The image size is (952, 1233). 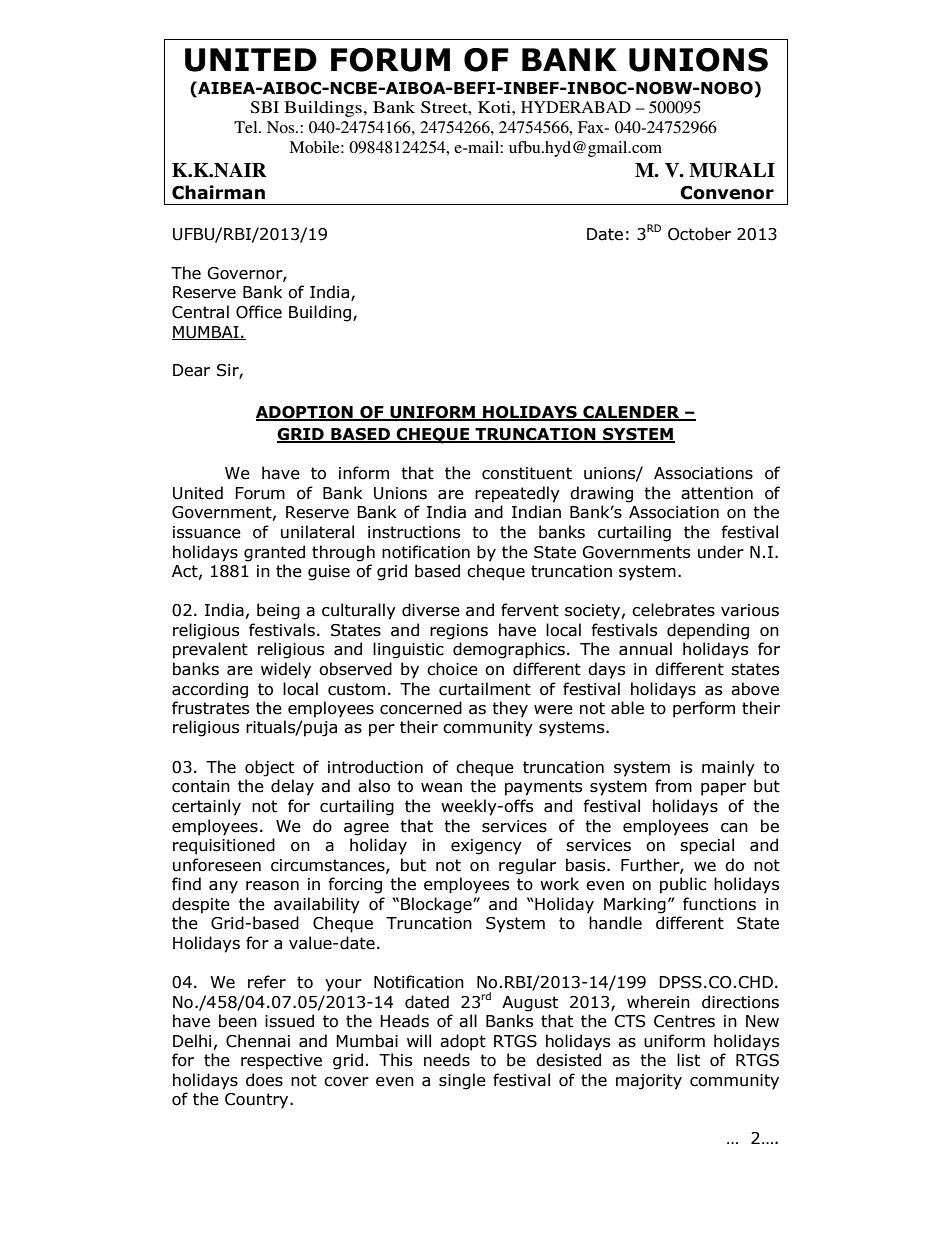 I want to click on HYDERABAD, so click(x=576, y=107).
